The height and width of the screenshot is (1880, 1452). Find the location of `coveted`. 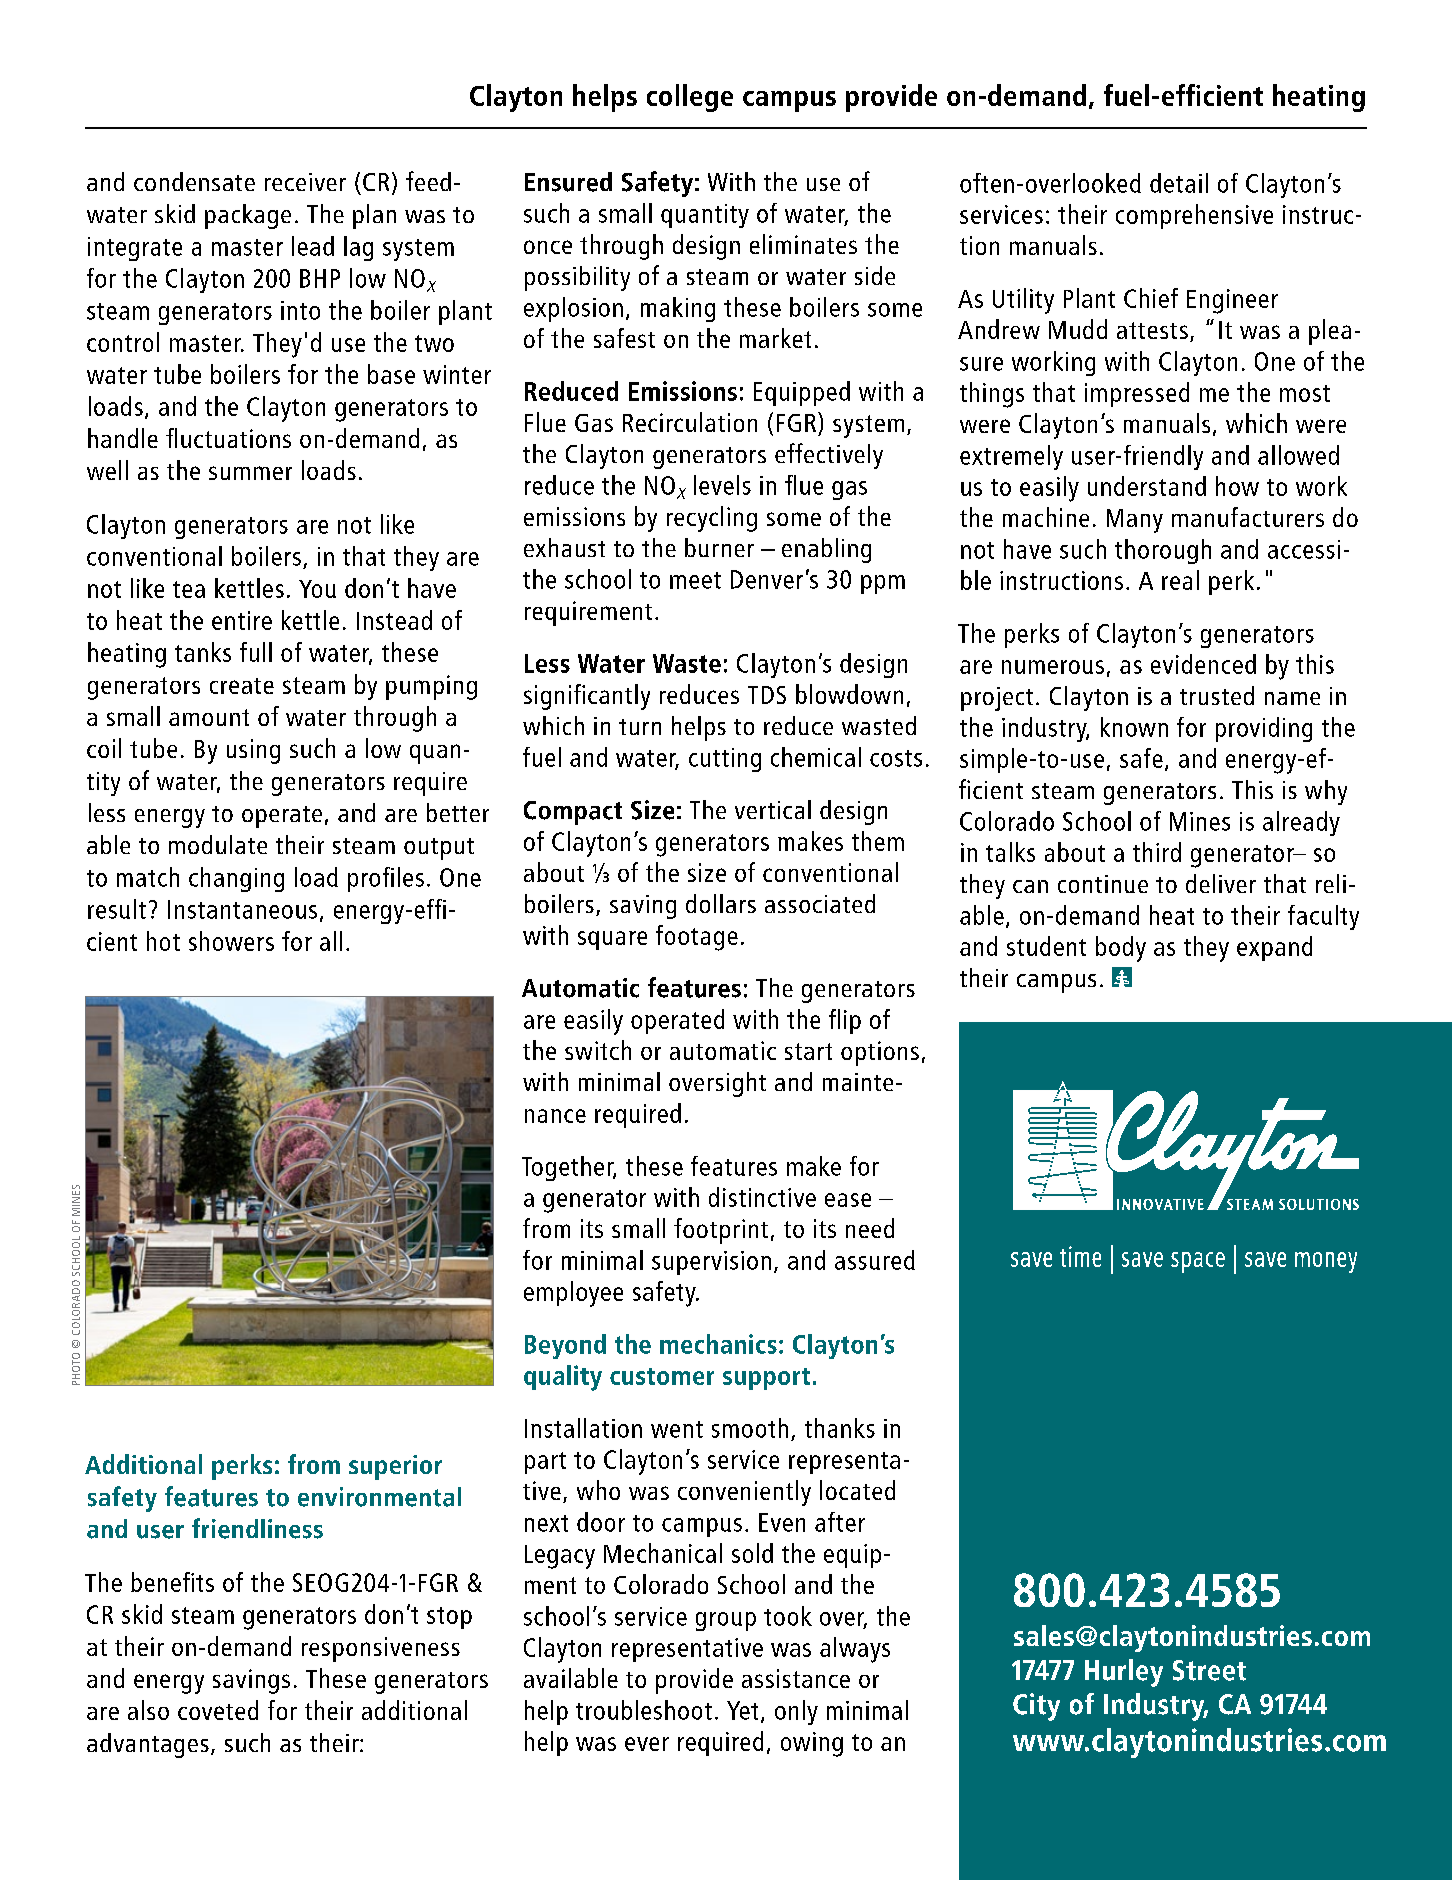

coveted is located at coordinates (218, 1710).
